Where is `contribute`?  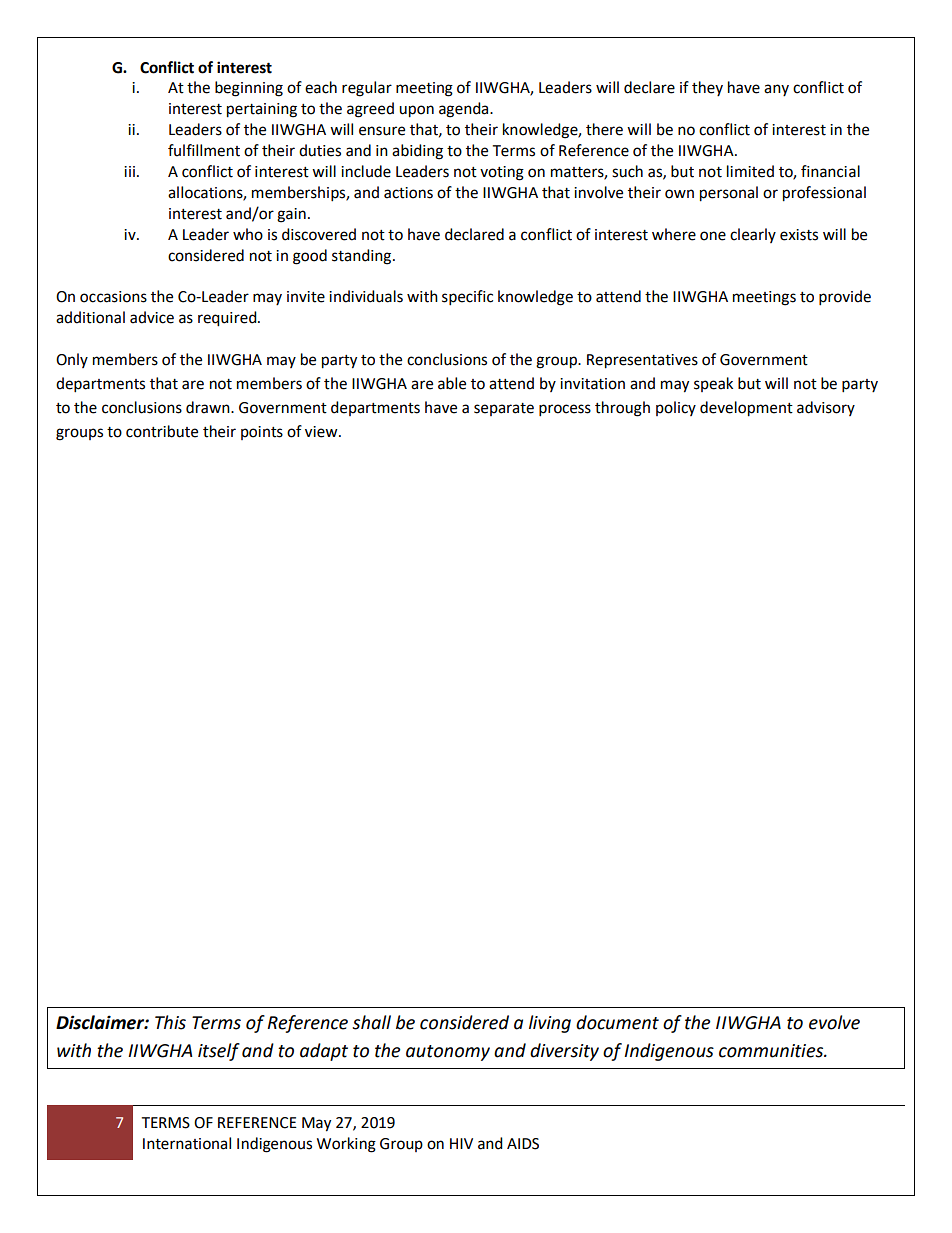 contribute is located at coordinates (162, 431).
